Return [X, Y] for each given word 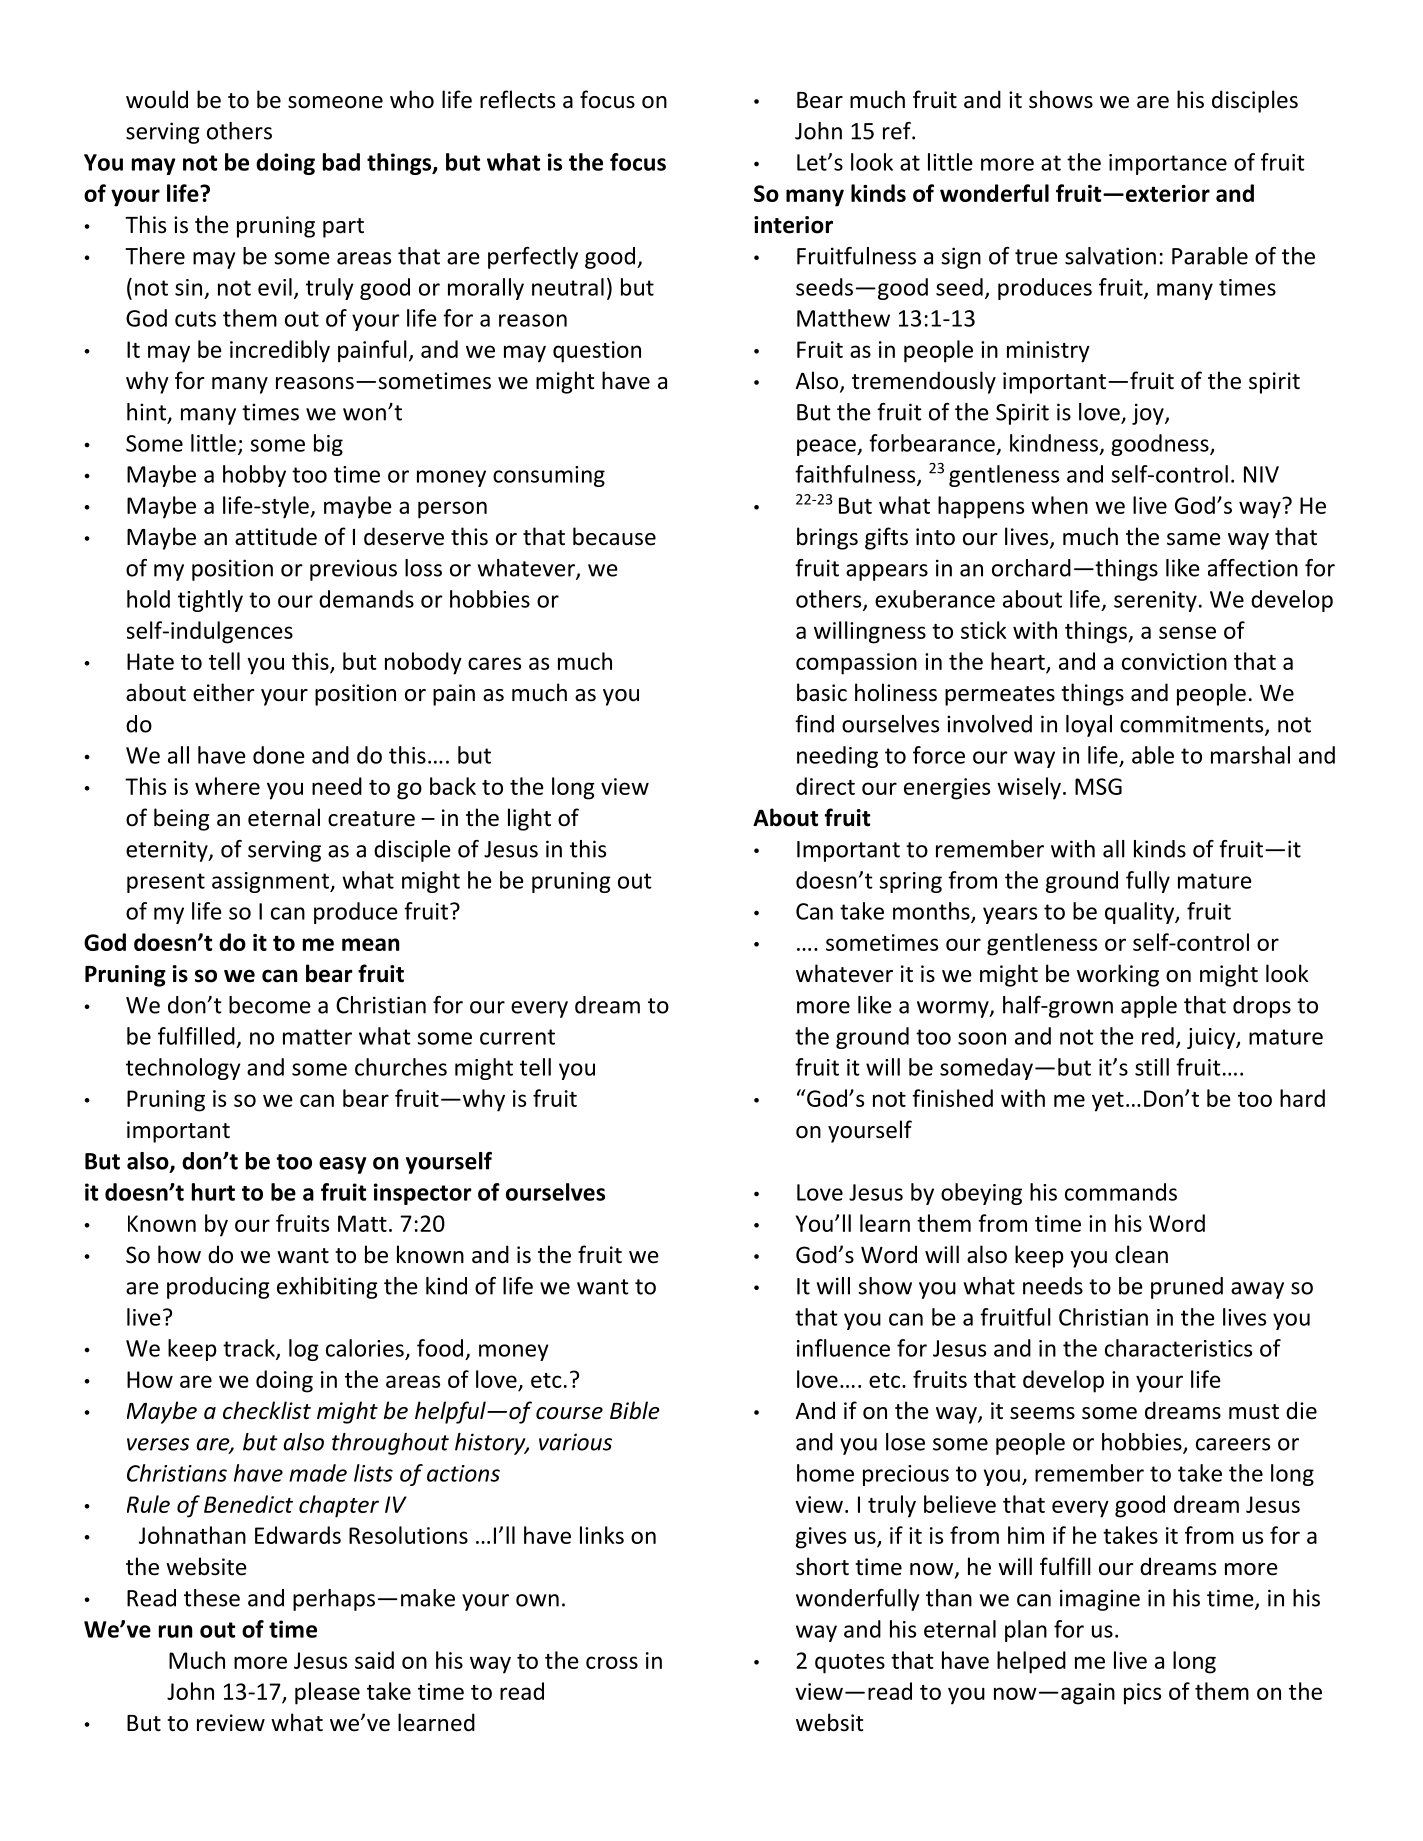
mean [370, 944]
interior [793, 225]
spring [911, 882]
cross [612, 1662]
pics [1142, 1694]
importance [1168, 164]
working [1118, 975]
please [327, 1693]
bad [341, 162]
